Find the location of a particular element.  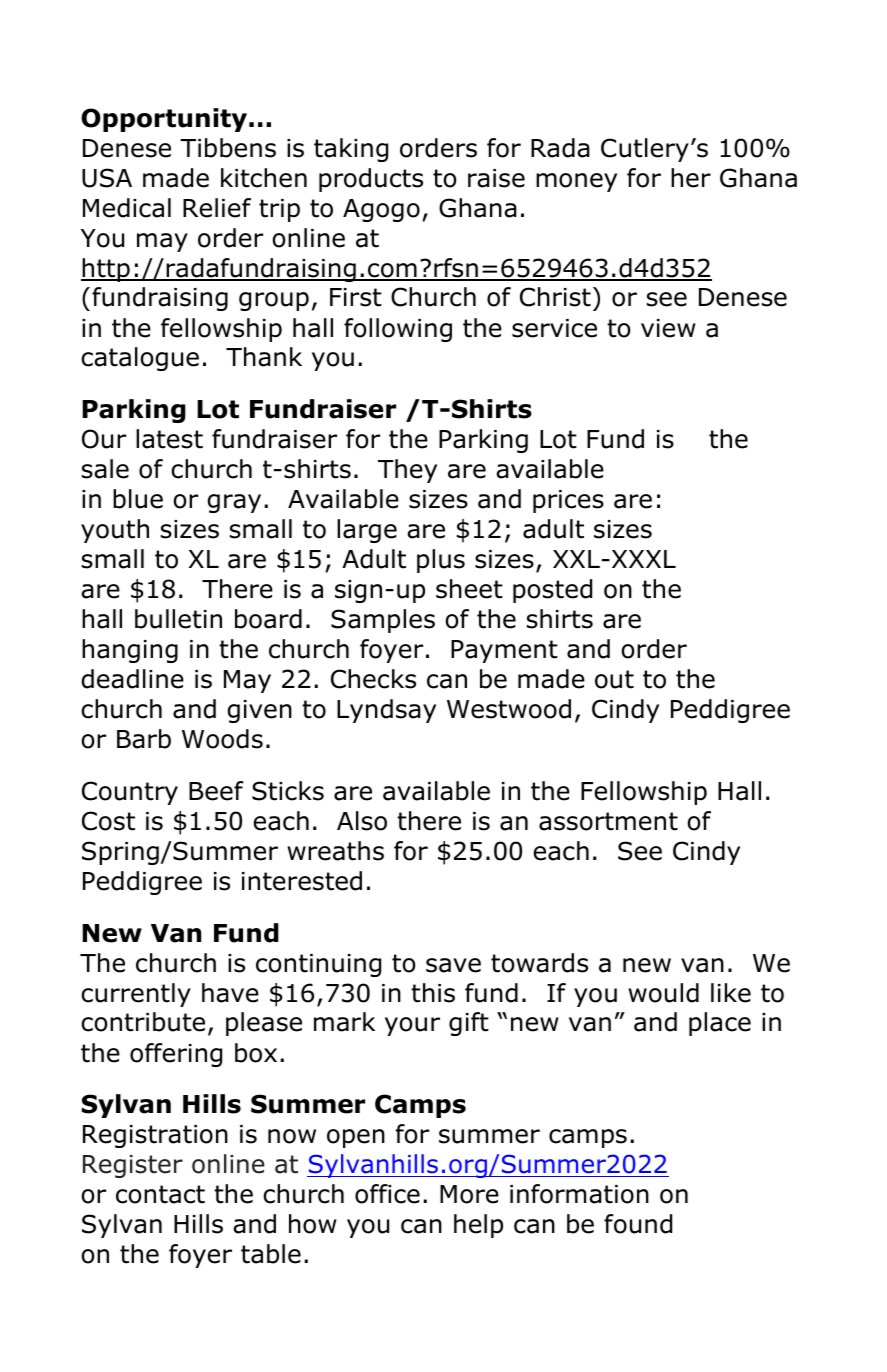

following is located at coordinates (398, 330).
